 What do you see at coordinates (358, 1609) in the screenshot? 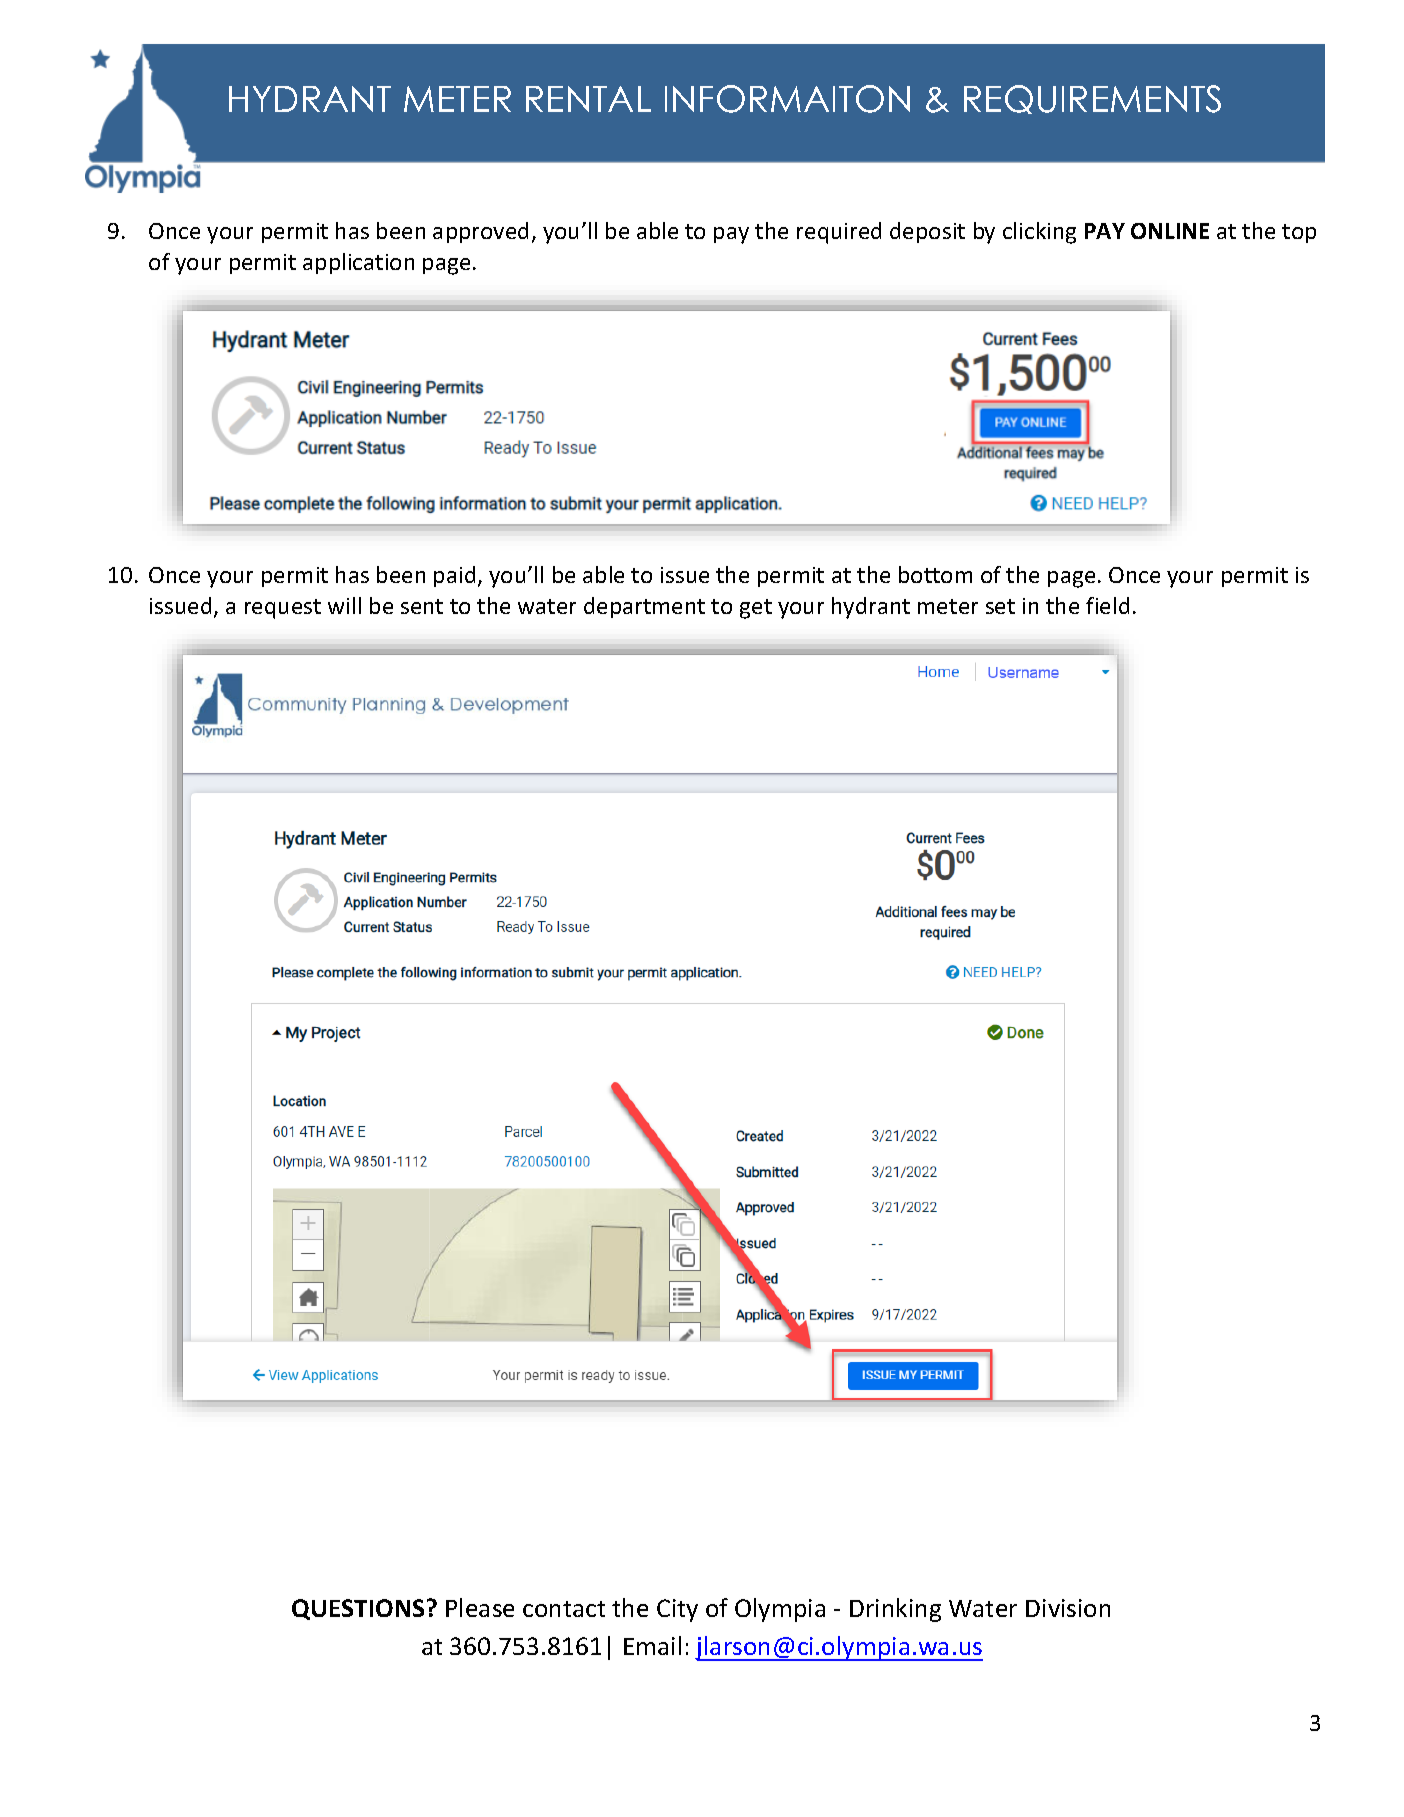
I see `QUESTIONS` at bounding box center [358, 1609].
